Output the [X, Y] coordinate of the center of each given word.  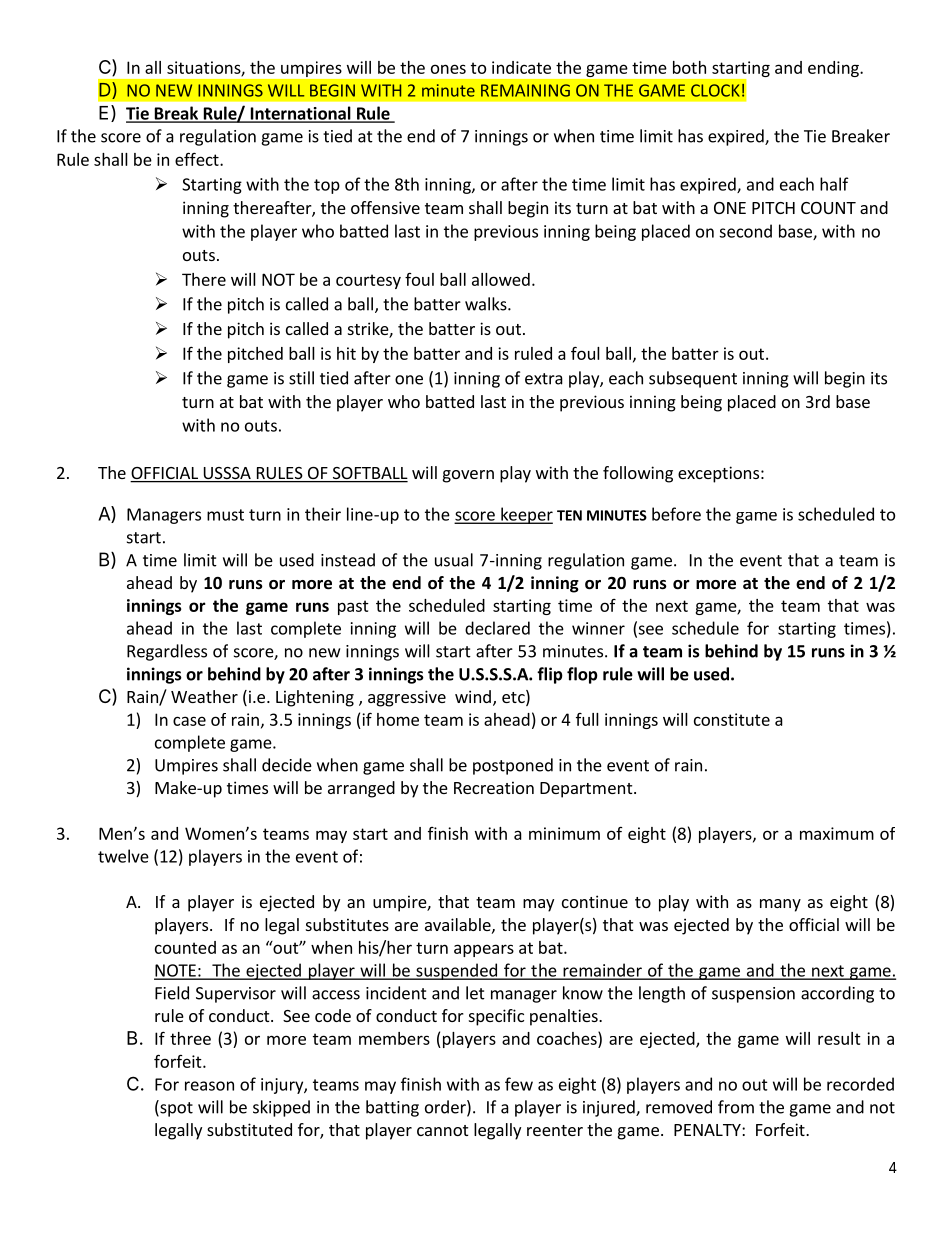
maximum [837, 833]
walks [487, 304]
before [676, 514]
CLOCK [715, 90]
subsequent [693, 379]
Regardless [167, 652]
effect [198, 159]
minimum [564, 833]
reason [209, 1086]
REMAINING [525, 90]
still [301, 378]
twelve [123, 856]
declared [497, 628]
